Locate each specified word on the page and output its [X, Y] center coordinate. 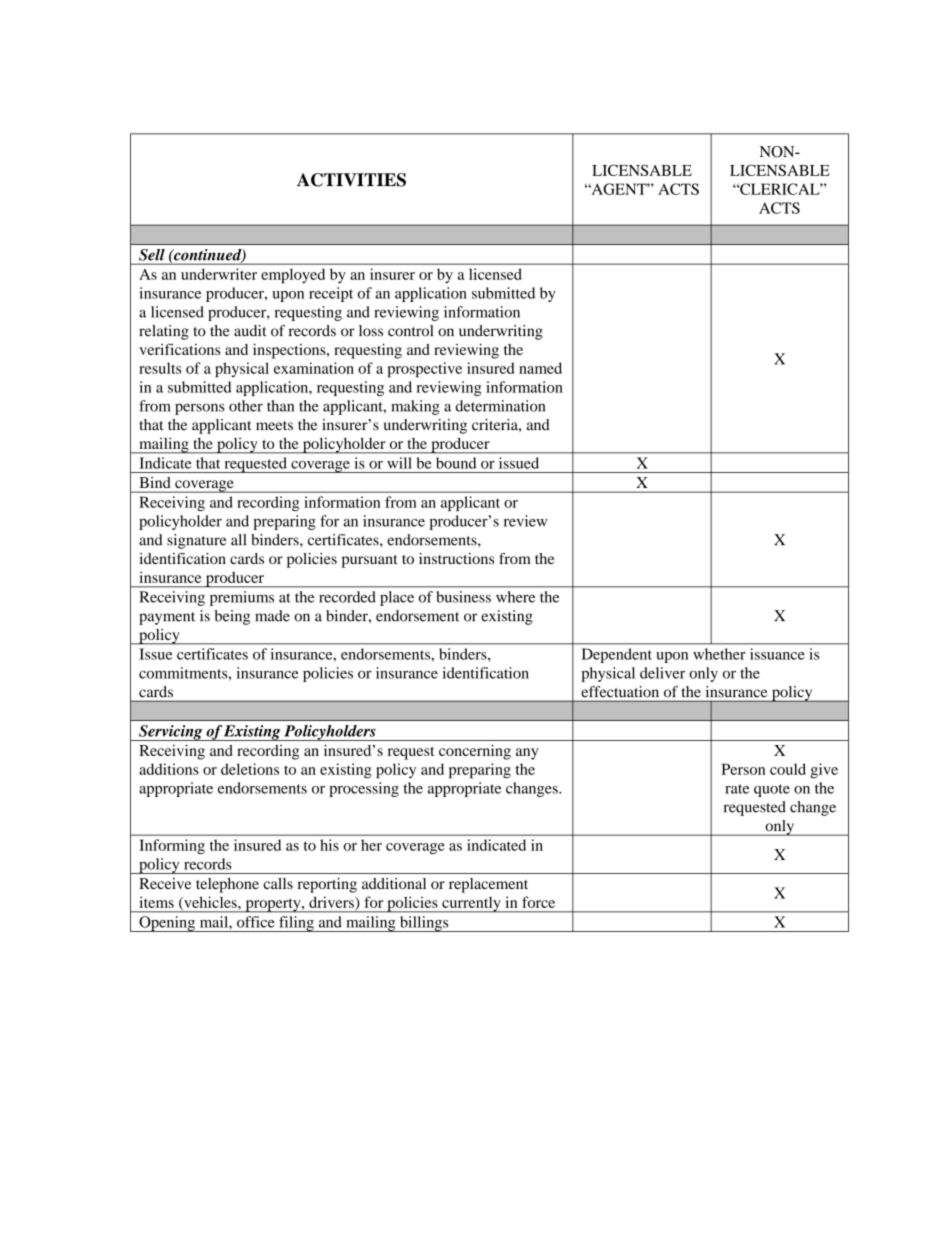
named [540, 368]
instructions [456, 558]
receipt [331, 294]
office [255, 922]
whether [719, 654]
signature [196, 541]
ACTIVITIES [351, 180]
